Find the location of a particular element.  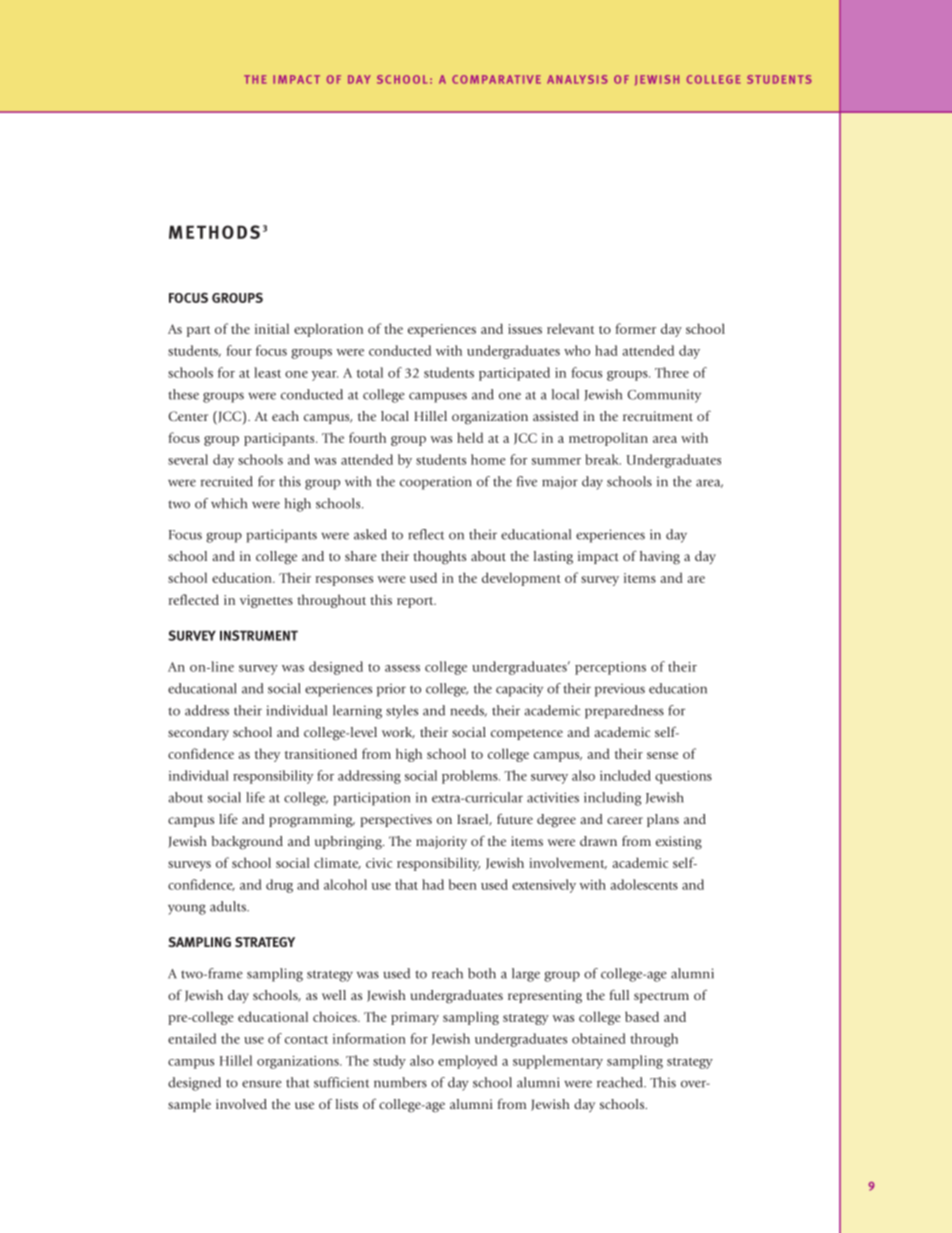

report is located at coordinates (416, 602).
